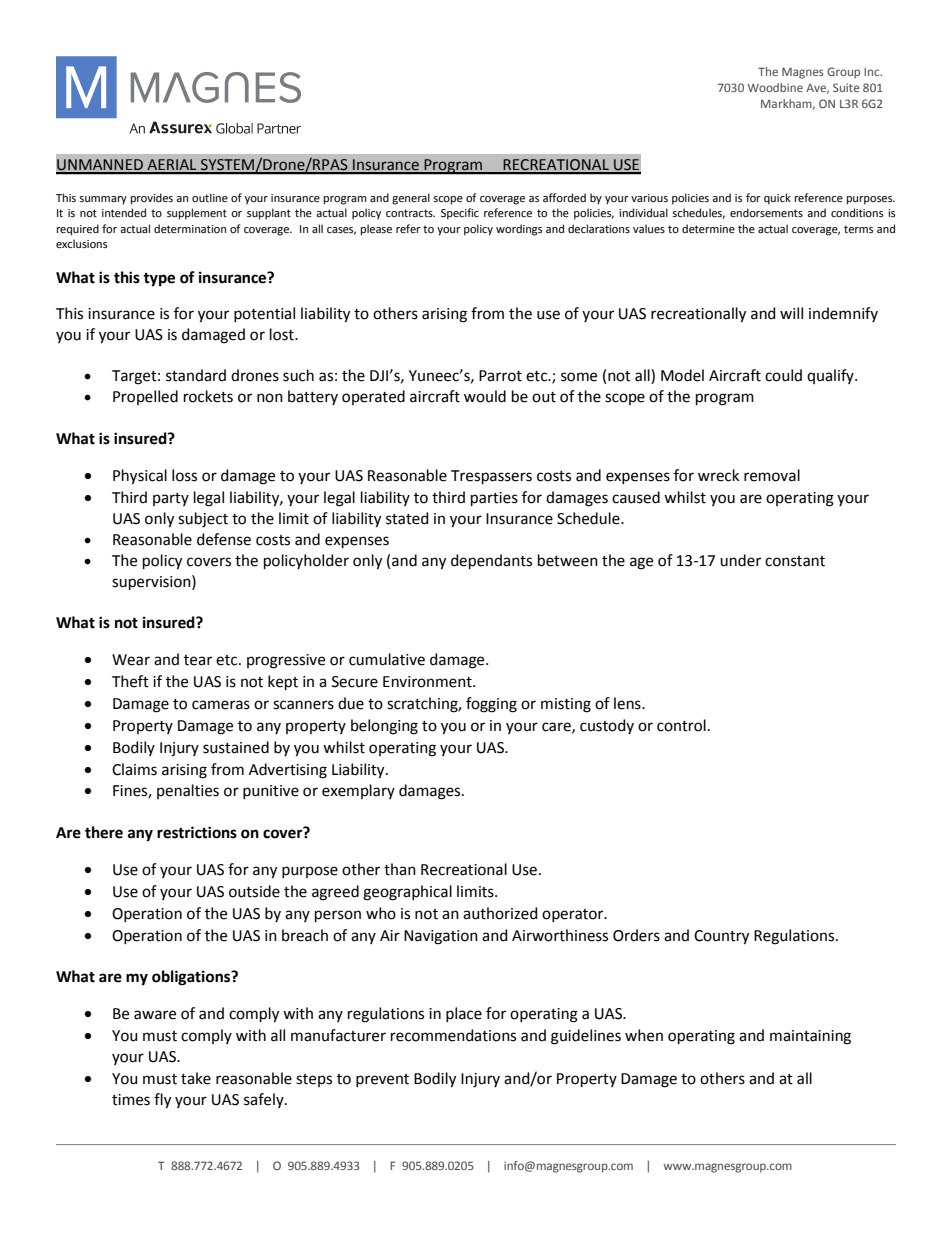 Image resolution: width=952 pixels, height=1233 pixels. I want to click on control, so click(681, 725).
